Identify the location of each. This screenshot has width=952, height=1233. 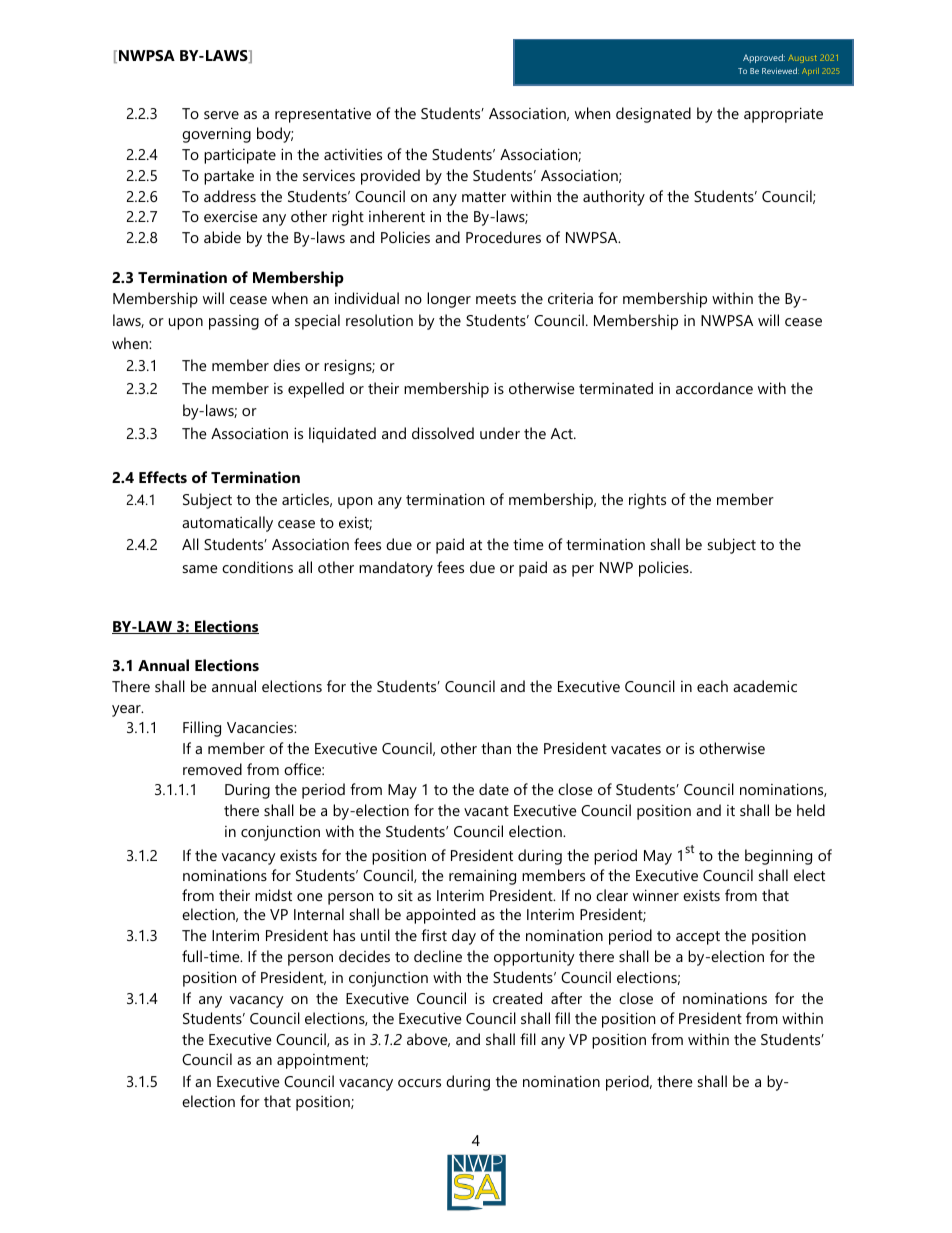
(712, 686).
